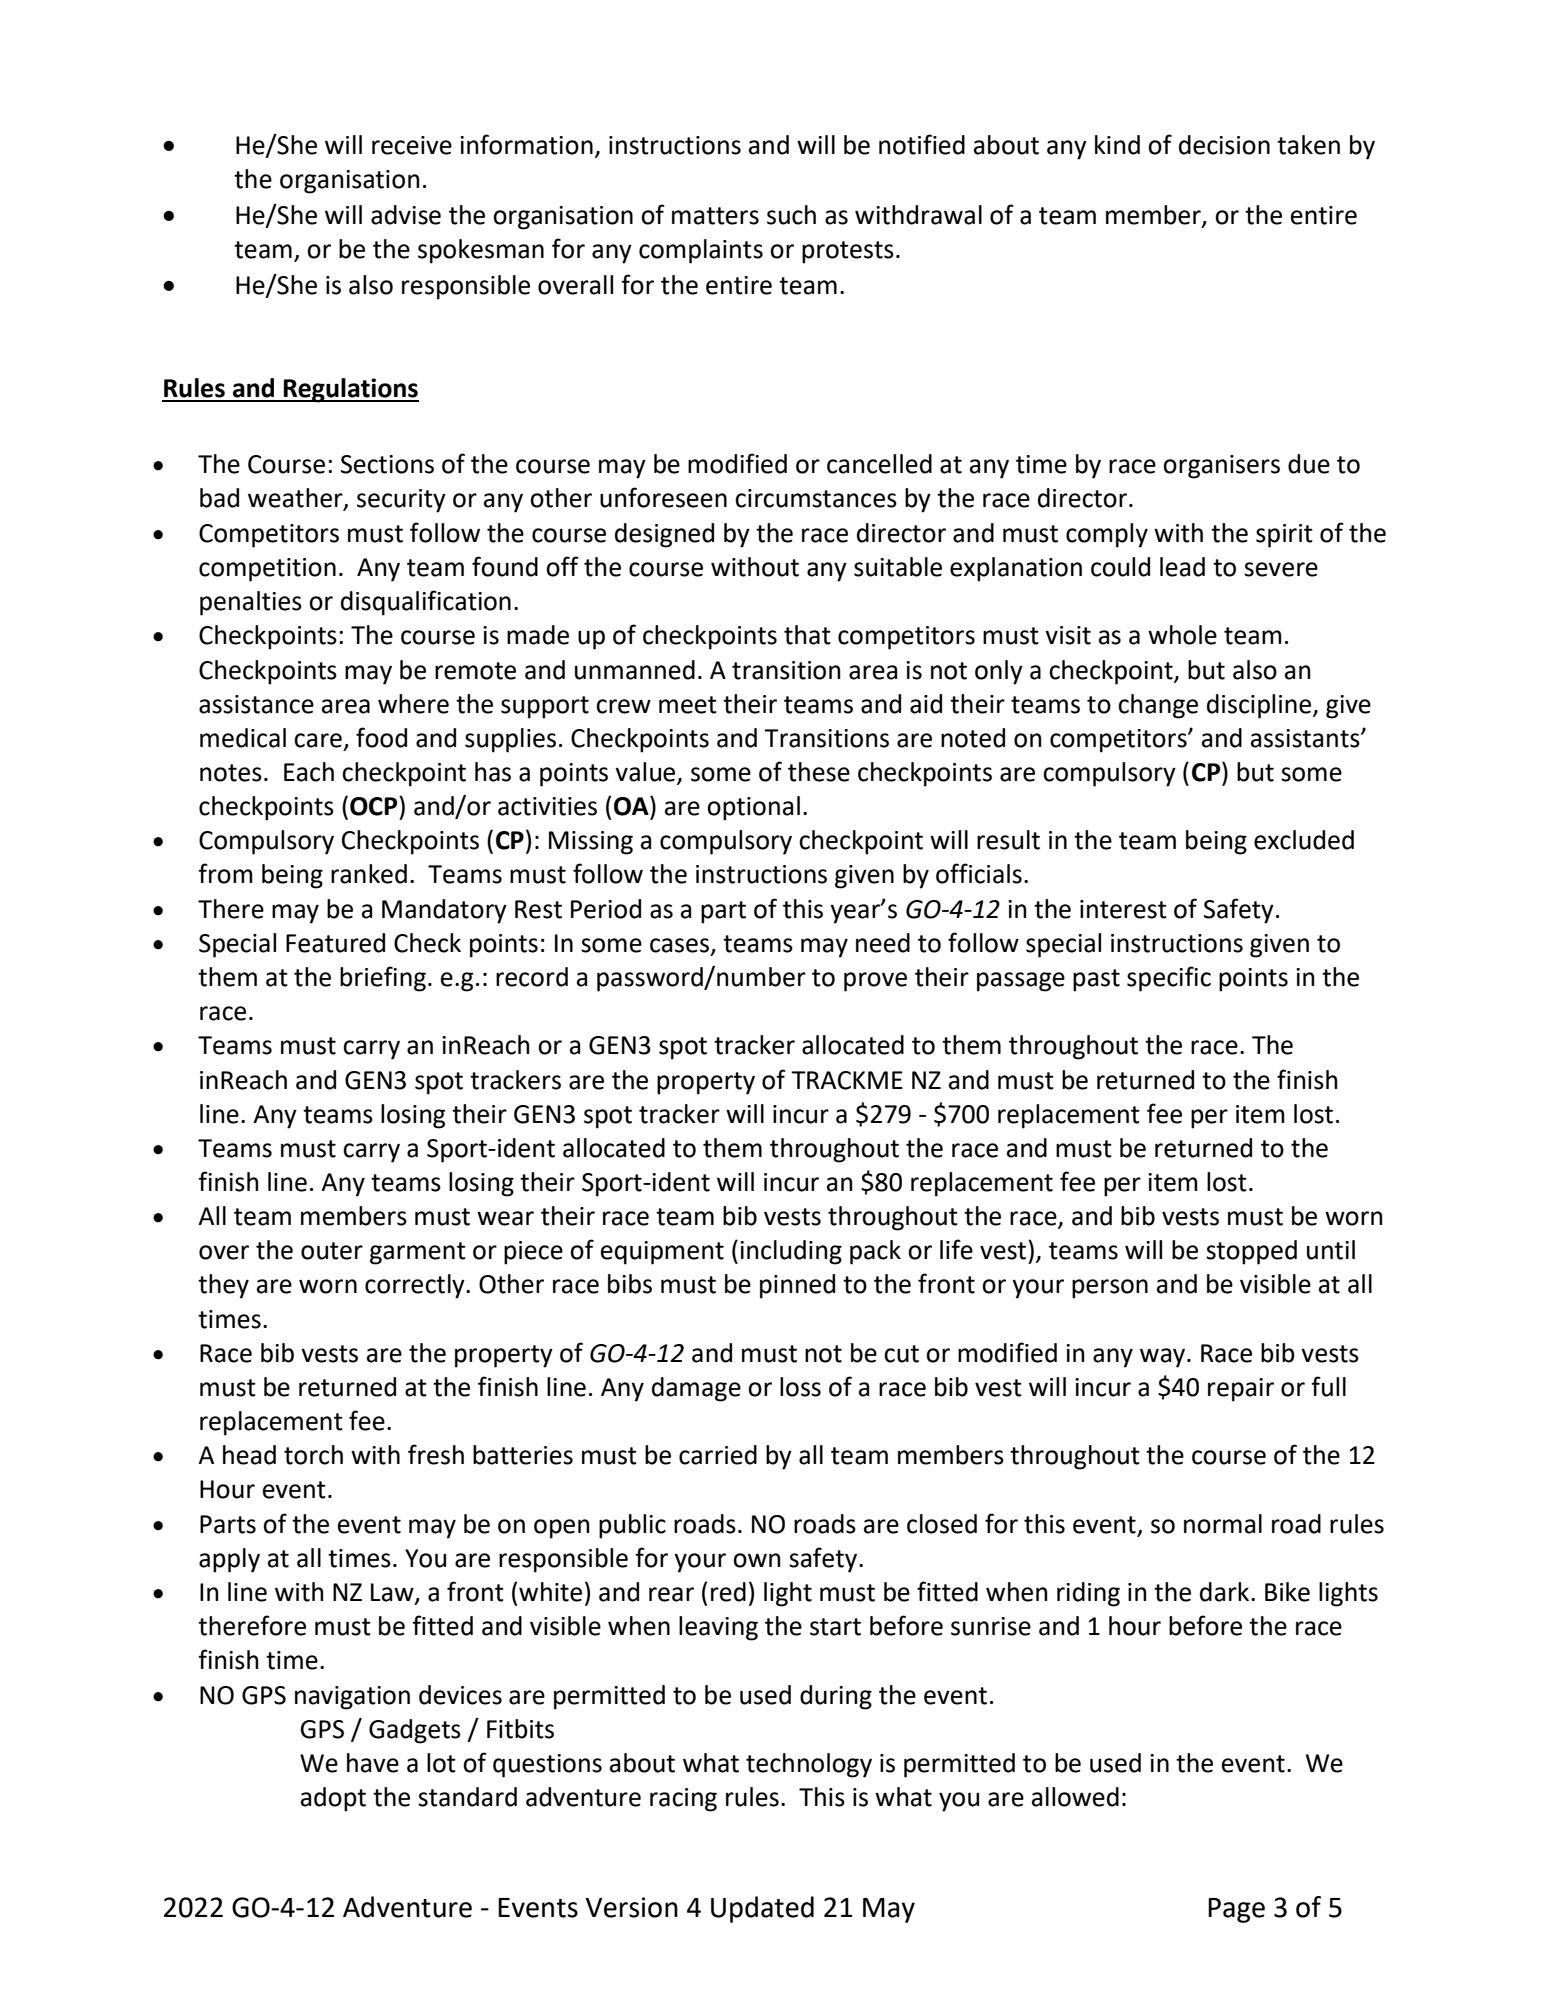 Image resolution: width=1557 pixels, height=2015 pixels. What do you see at coordinates (383, 979) in the screenshot?
I see `briefing` at bounding box center [383, 979].
